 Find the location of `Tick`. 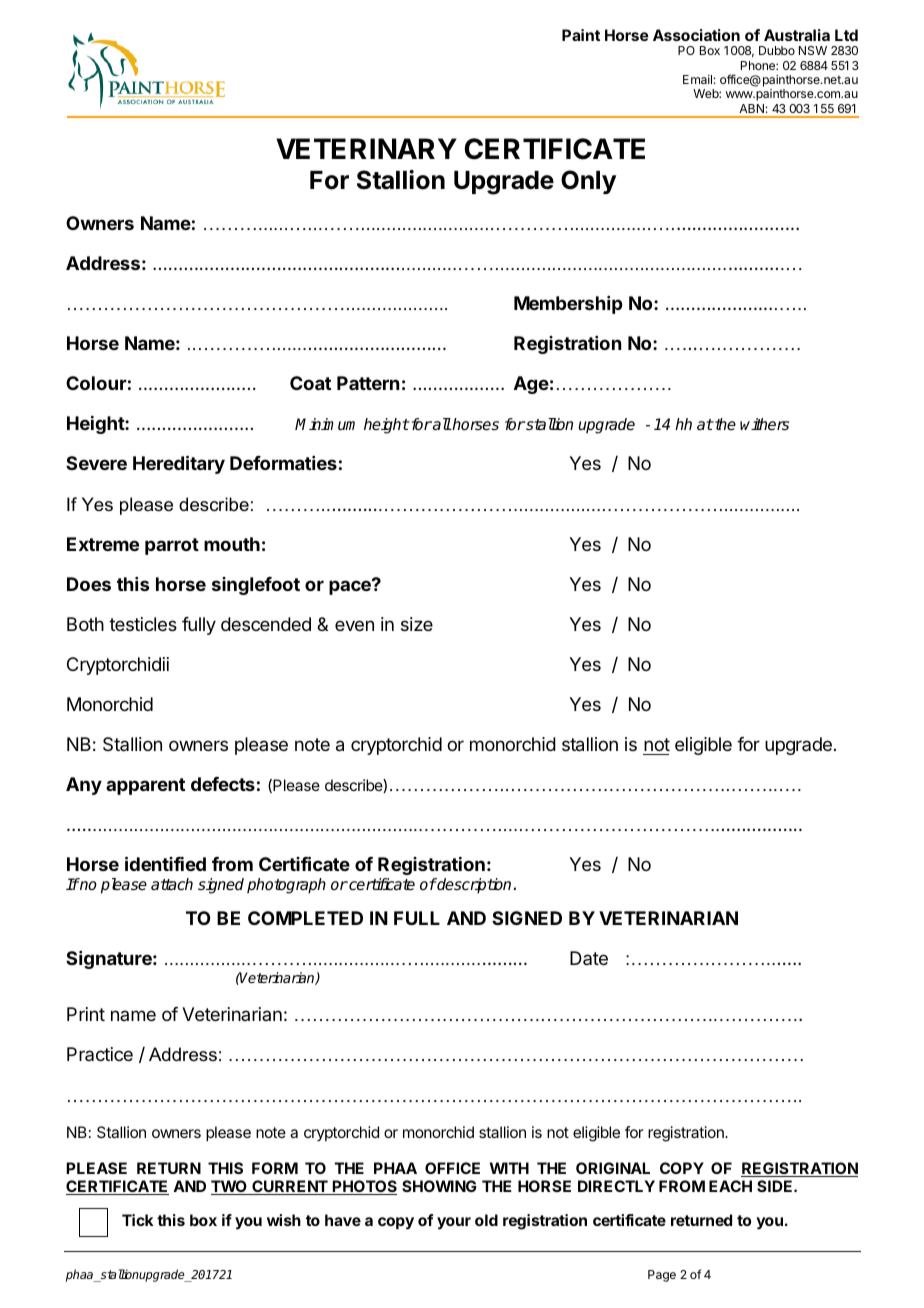

Tick is located at coordinates (137, 1220).
